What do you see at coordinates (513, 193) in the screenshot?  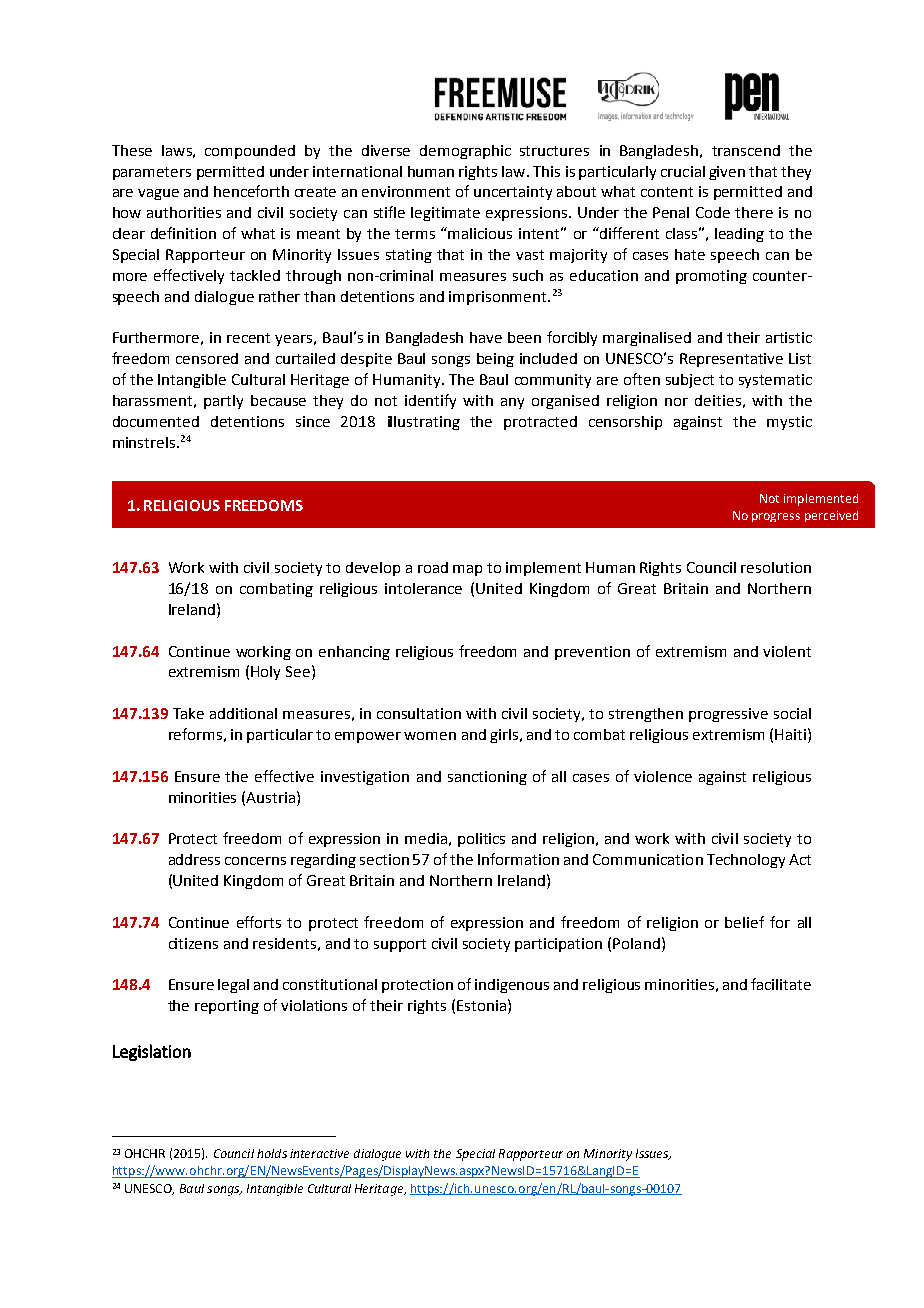 I see `uncertainty` at bounding box center [513, 193].
